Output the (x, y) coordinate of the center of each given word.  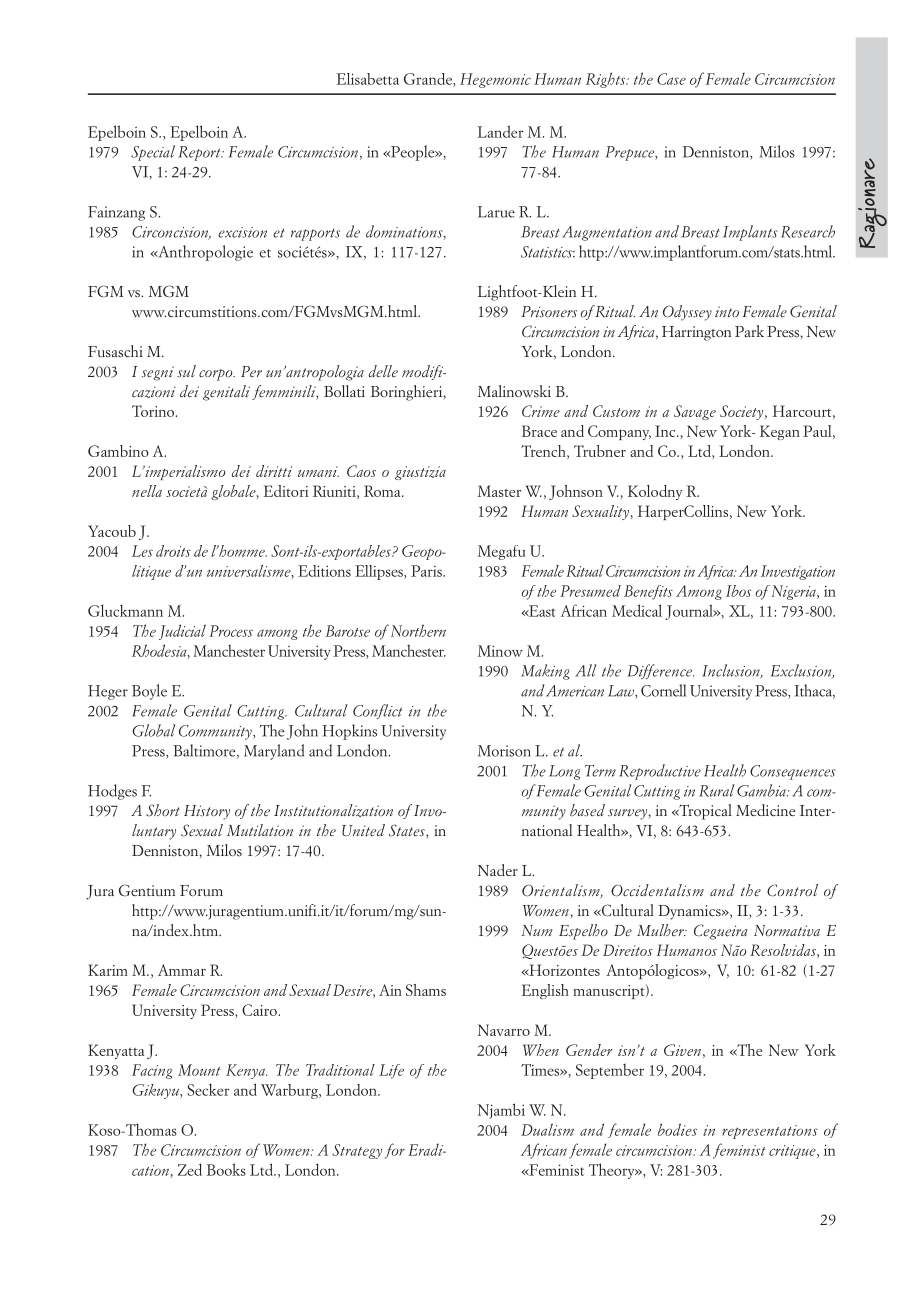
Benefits (648, 592)
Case (671, 79)
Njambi (501, 1111)
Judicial (182, 632)
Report (200, 153)
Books (226, 1169)
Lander (501, 131)
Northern (418, 630)
